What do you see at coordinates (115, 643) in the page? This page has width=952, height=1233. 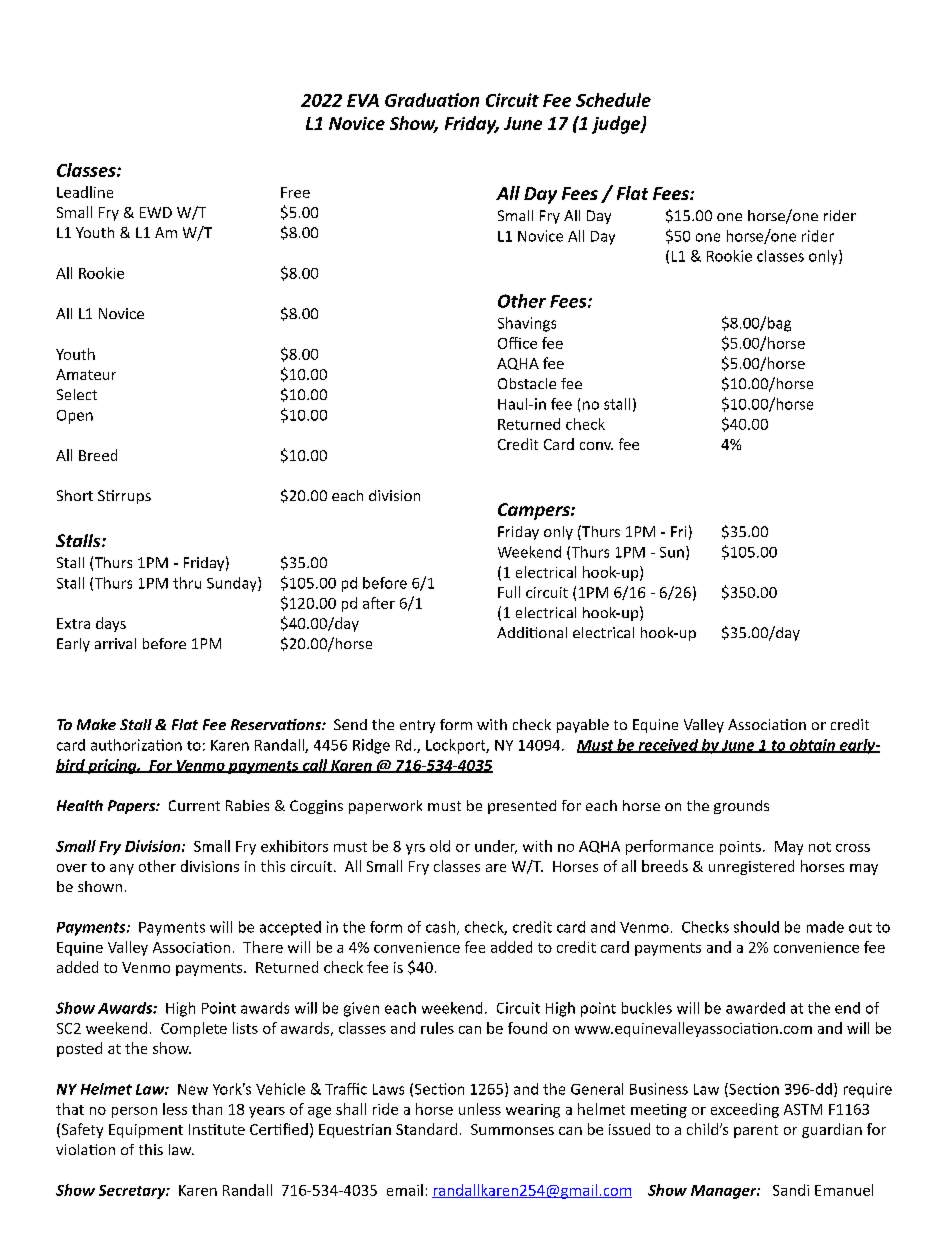 I see `arrival` at bounding box center [115, 643].
